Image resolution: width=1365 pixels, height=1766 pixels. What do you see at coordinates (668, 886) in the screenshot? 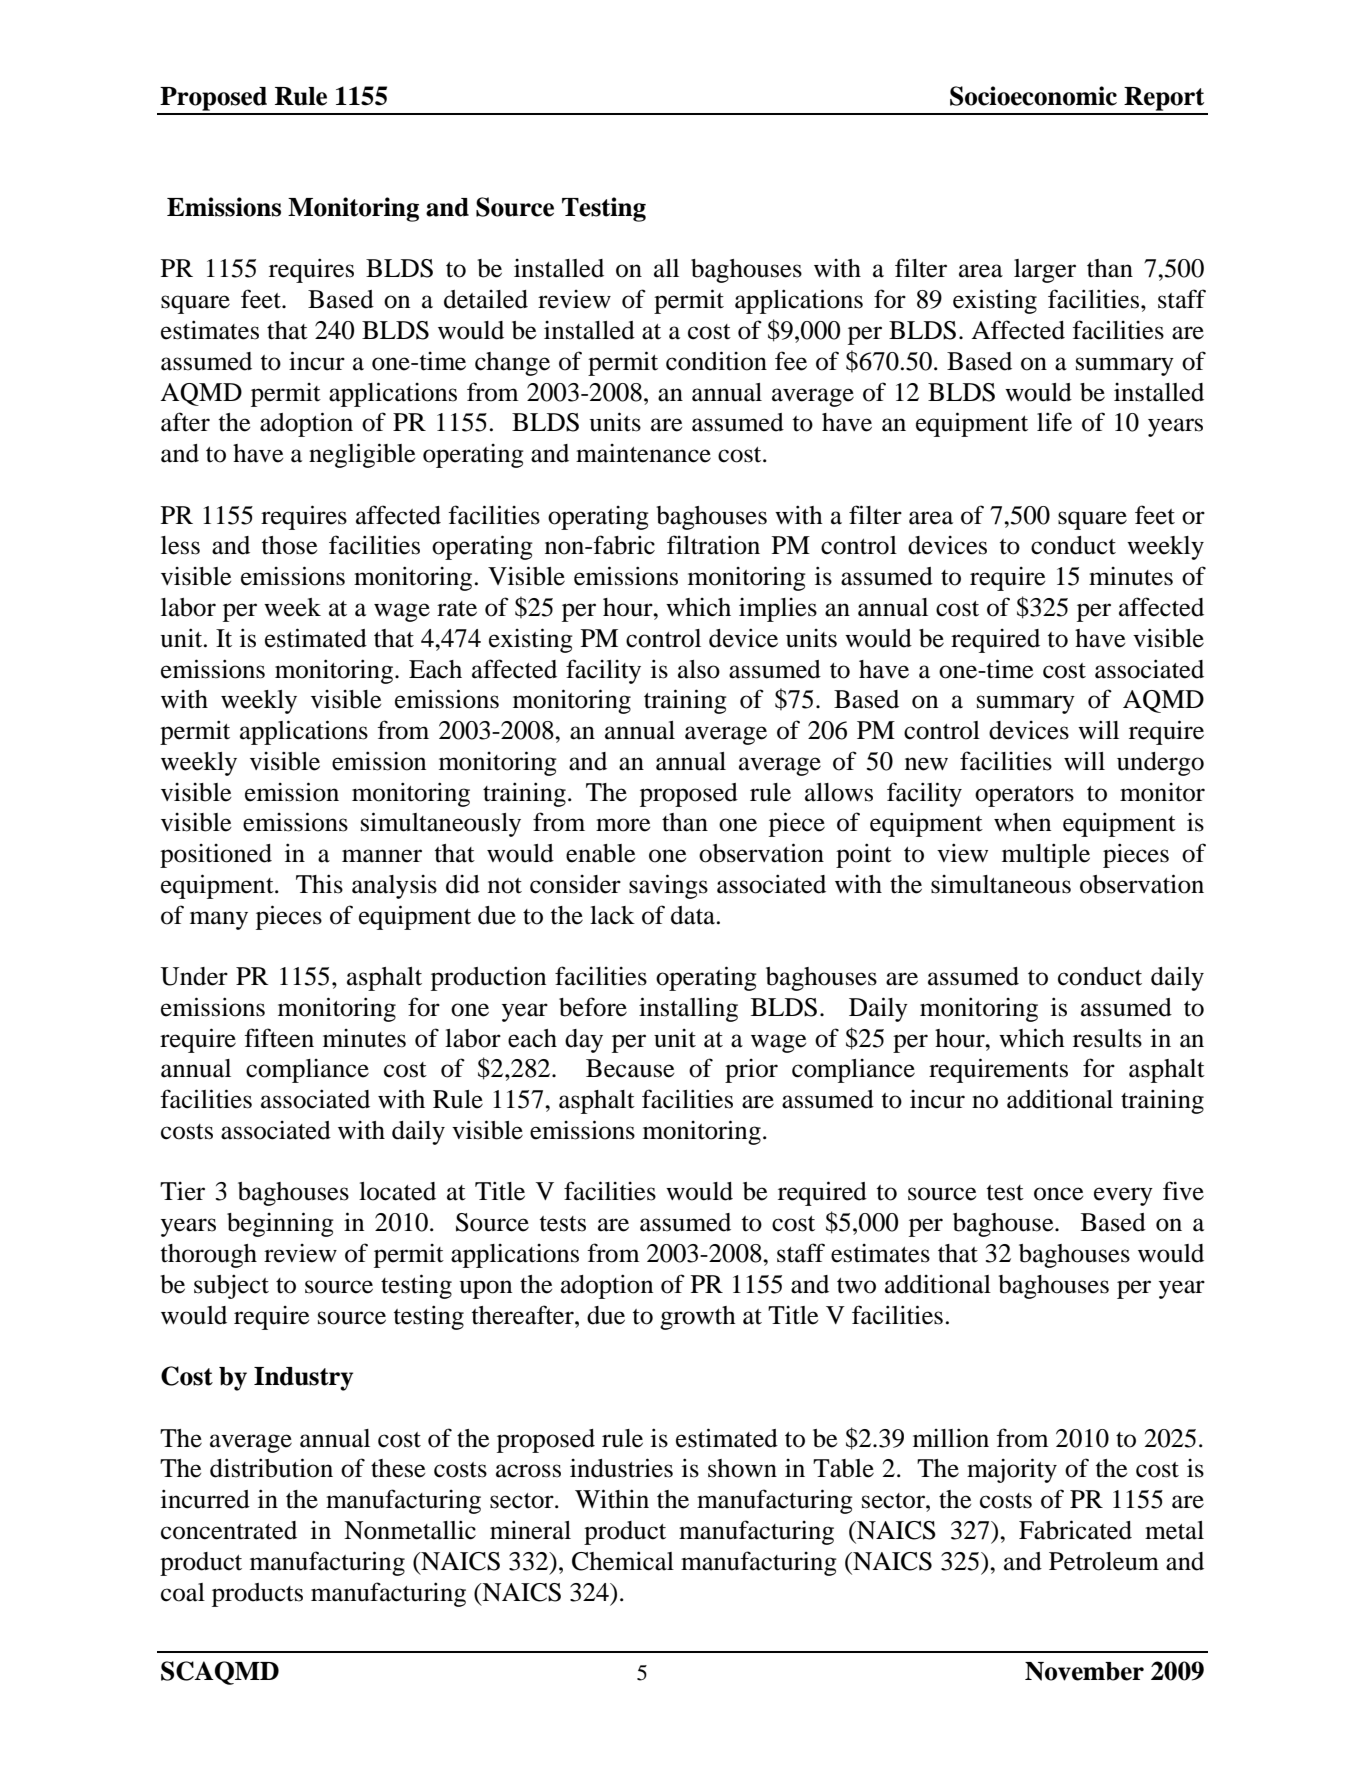
I see `savings` at bounding box center [668, 886].
